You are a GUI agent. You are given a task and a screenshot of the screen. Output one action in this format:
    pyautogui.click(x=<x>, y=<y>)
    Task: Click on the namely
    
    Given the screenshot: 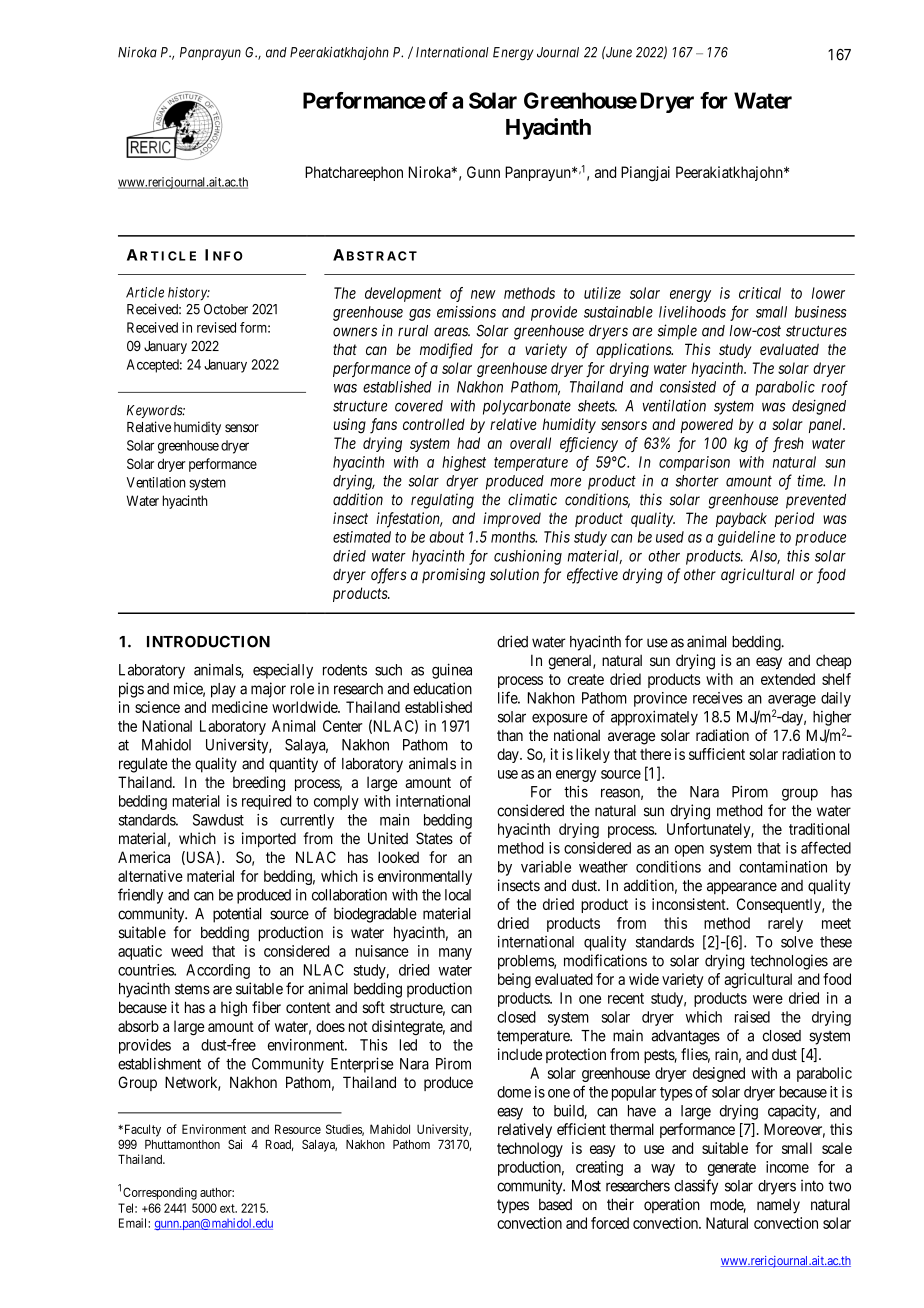 What is the action you would take?
    pyautogui.click(x=778, y=1206)
